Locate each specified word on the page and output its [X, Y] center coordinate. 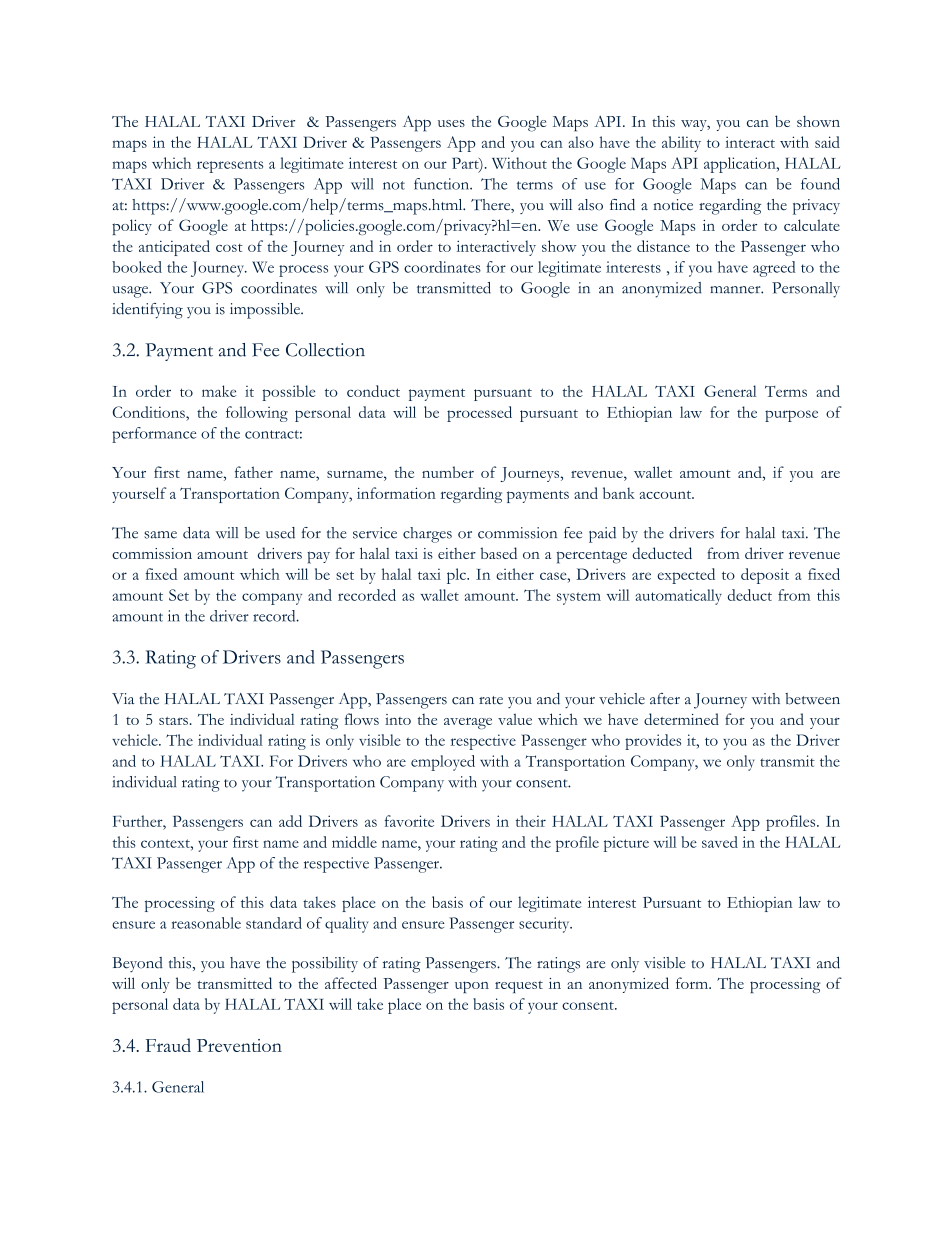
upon [472, 987]
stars [173, 721]
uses [451, 123]
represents [230, 166]
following [257, 414]
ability [681, 144]
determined [681, 719]
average [468, 723]
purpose [791, 416]
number [448, 472]
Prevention [239, 1045]
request [519, 987]
